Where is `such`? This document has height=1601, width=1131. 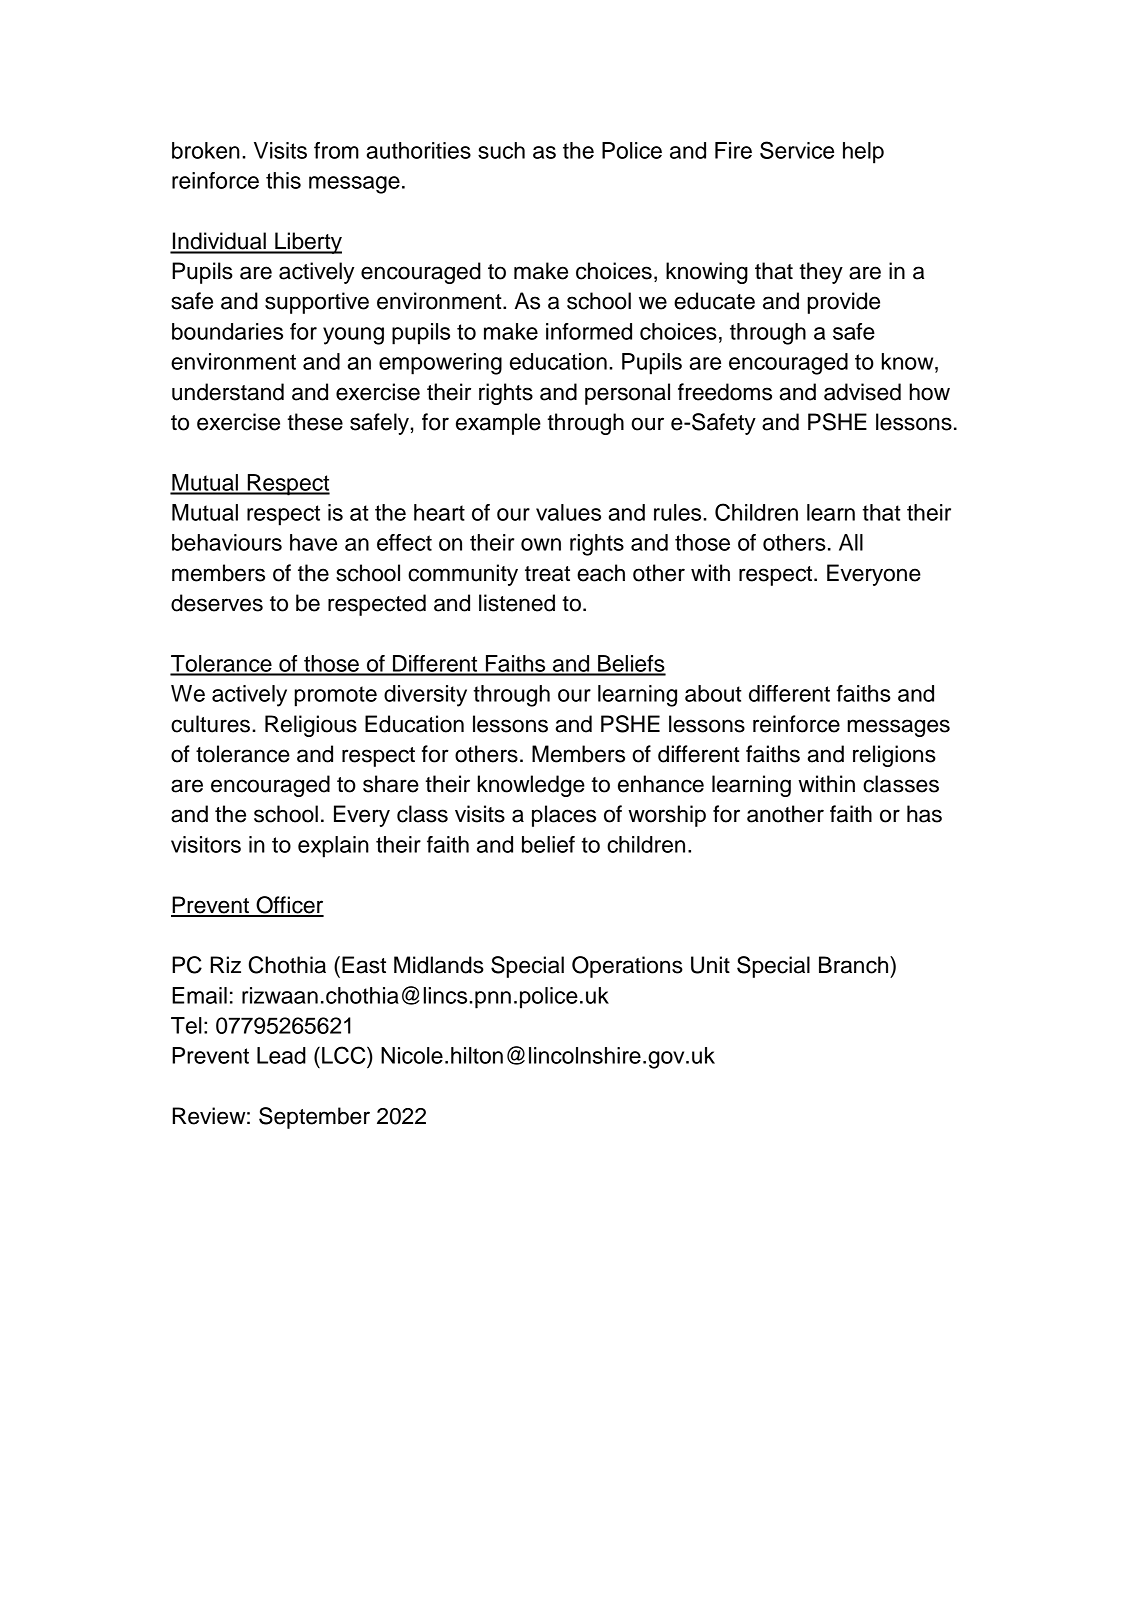 such is located at coordinates (501, 150).
